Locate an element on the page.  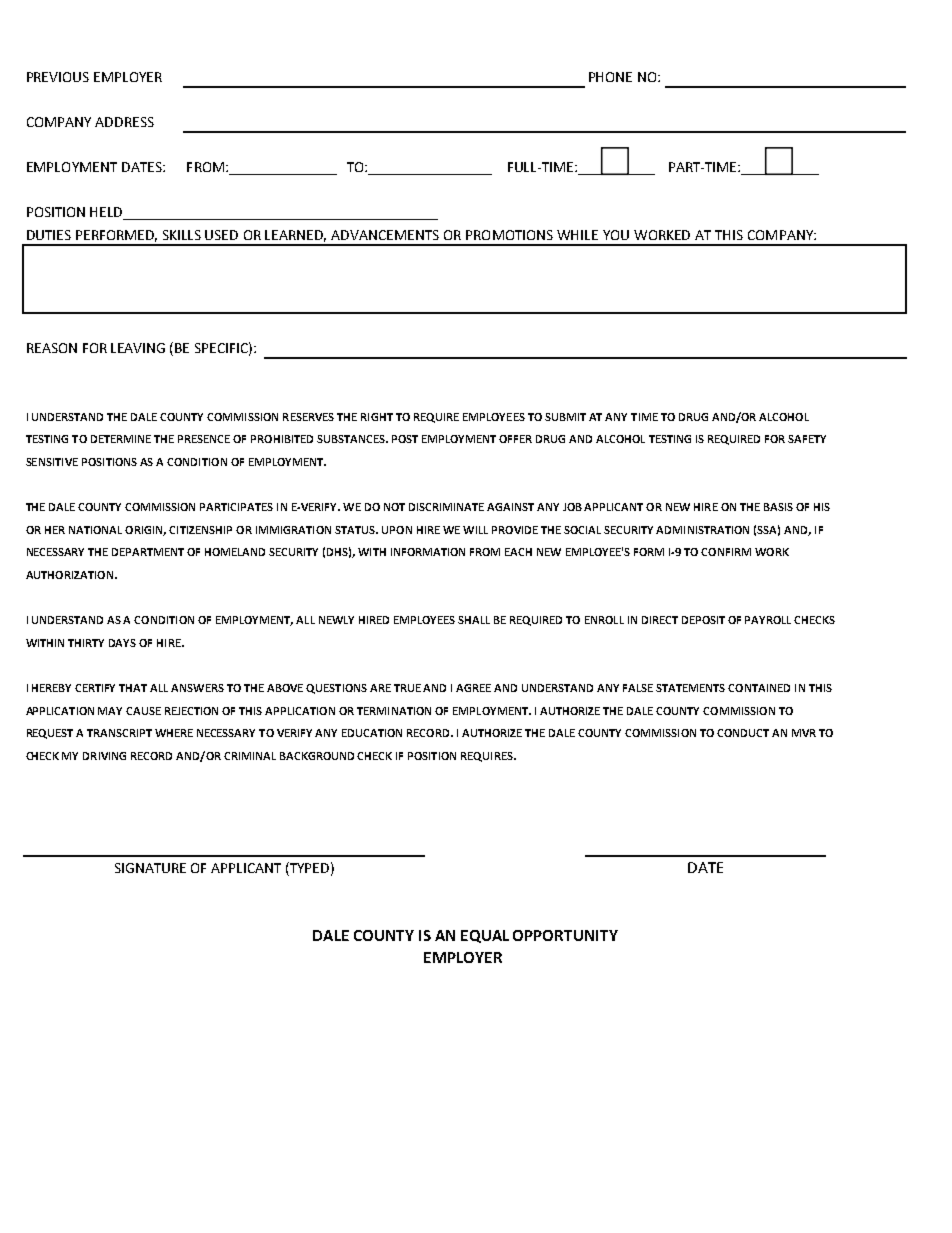
DISCRIMINATE is located at coordinates (446, 507).
